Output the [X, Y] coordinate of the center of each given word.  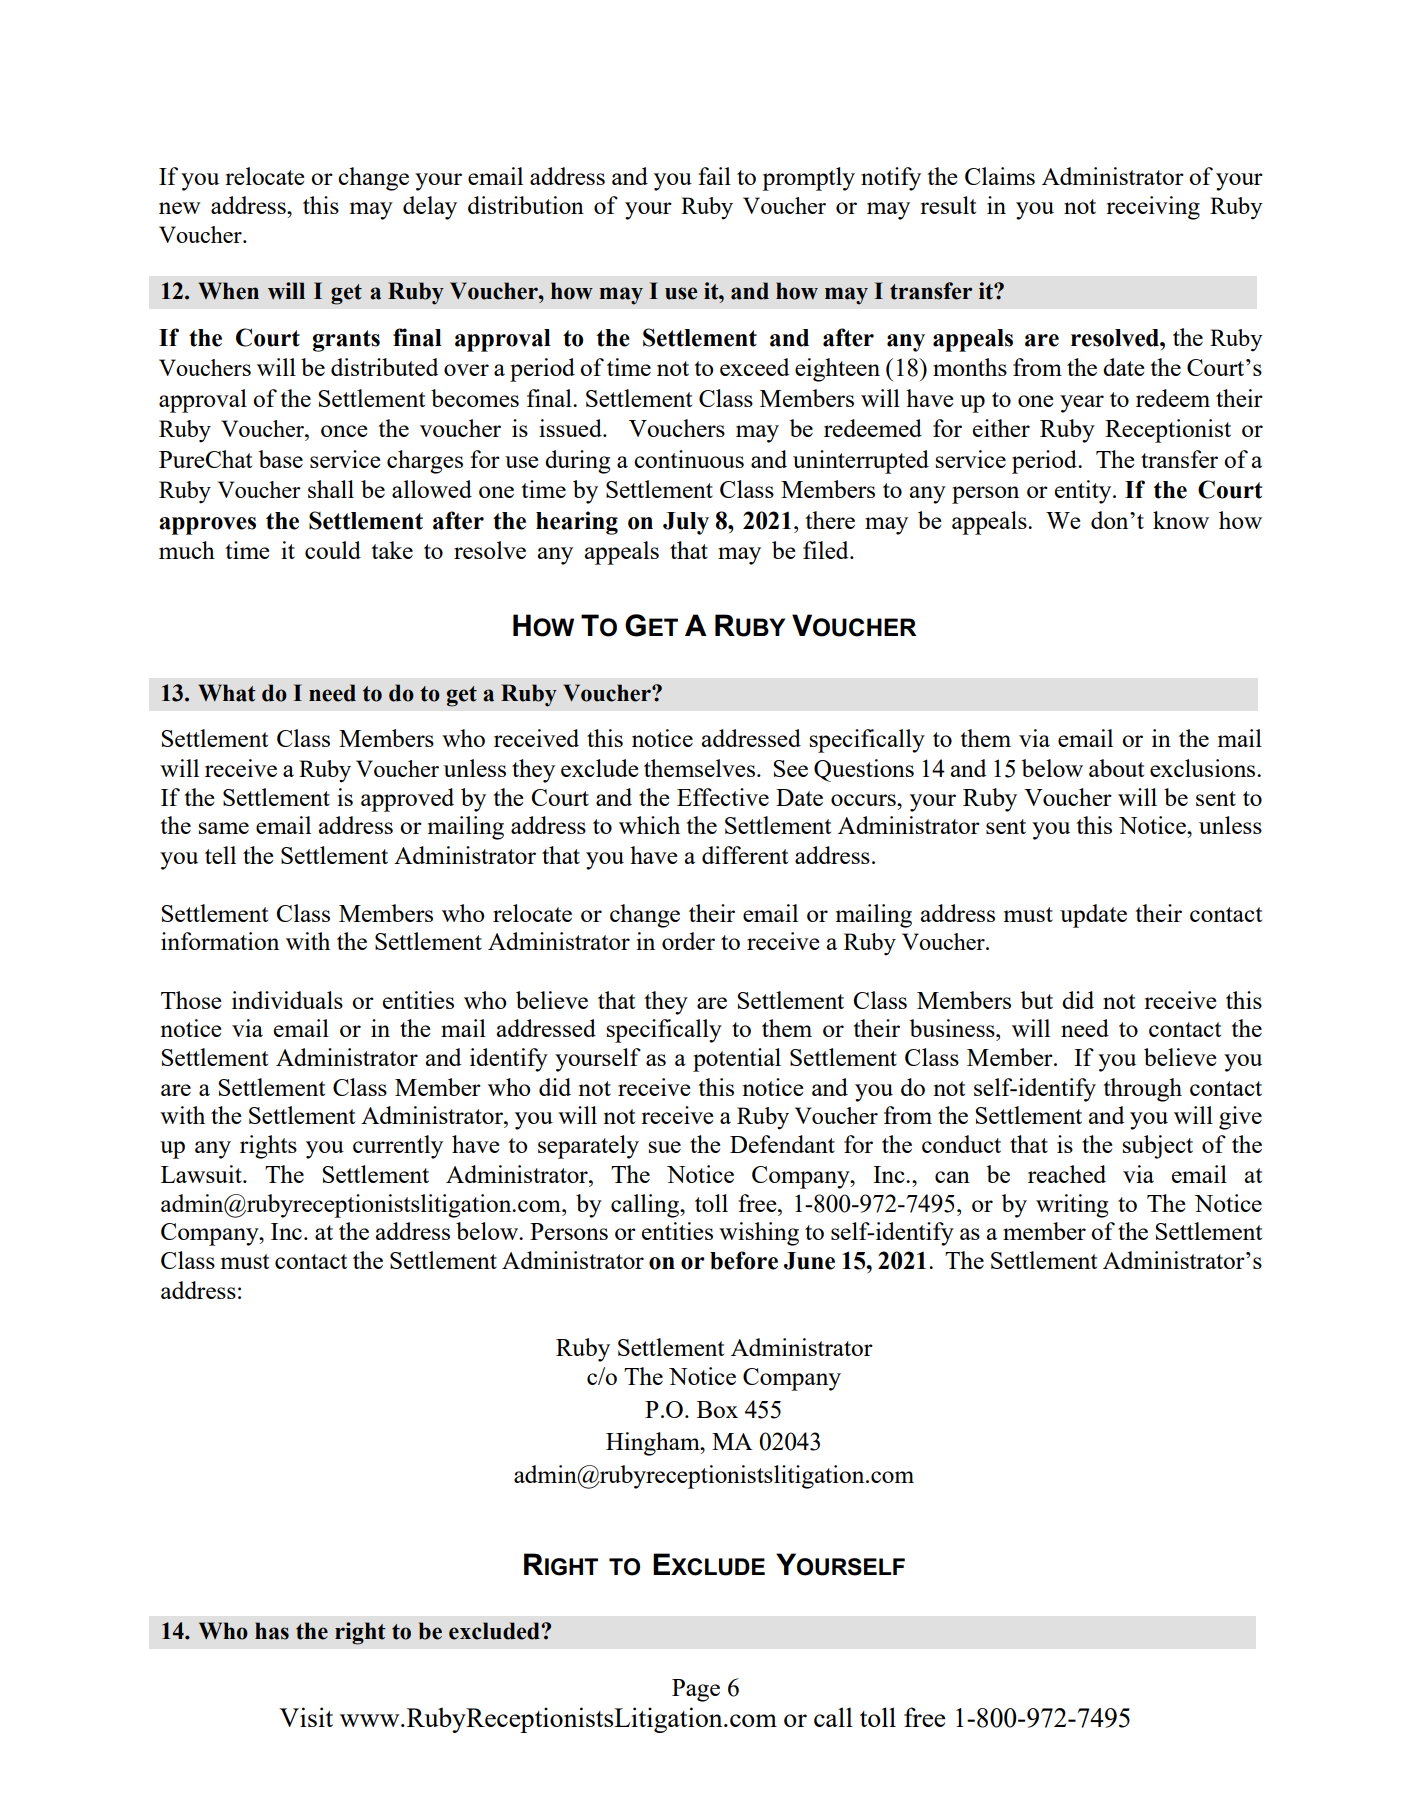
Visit [306, 1717]
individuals [287, 1000]
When [228, 291]
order [688, 941]
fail [714, 176]
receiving [1153, 208]
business [953, 1028]
